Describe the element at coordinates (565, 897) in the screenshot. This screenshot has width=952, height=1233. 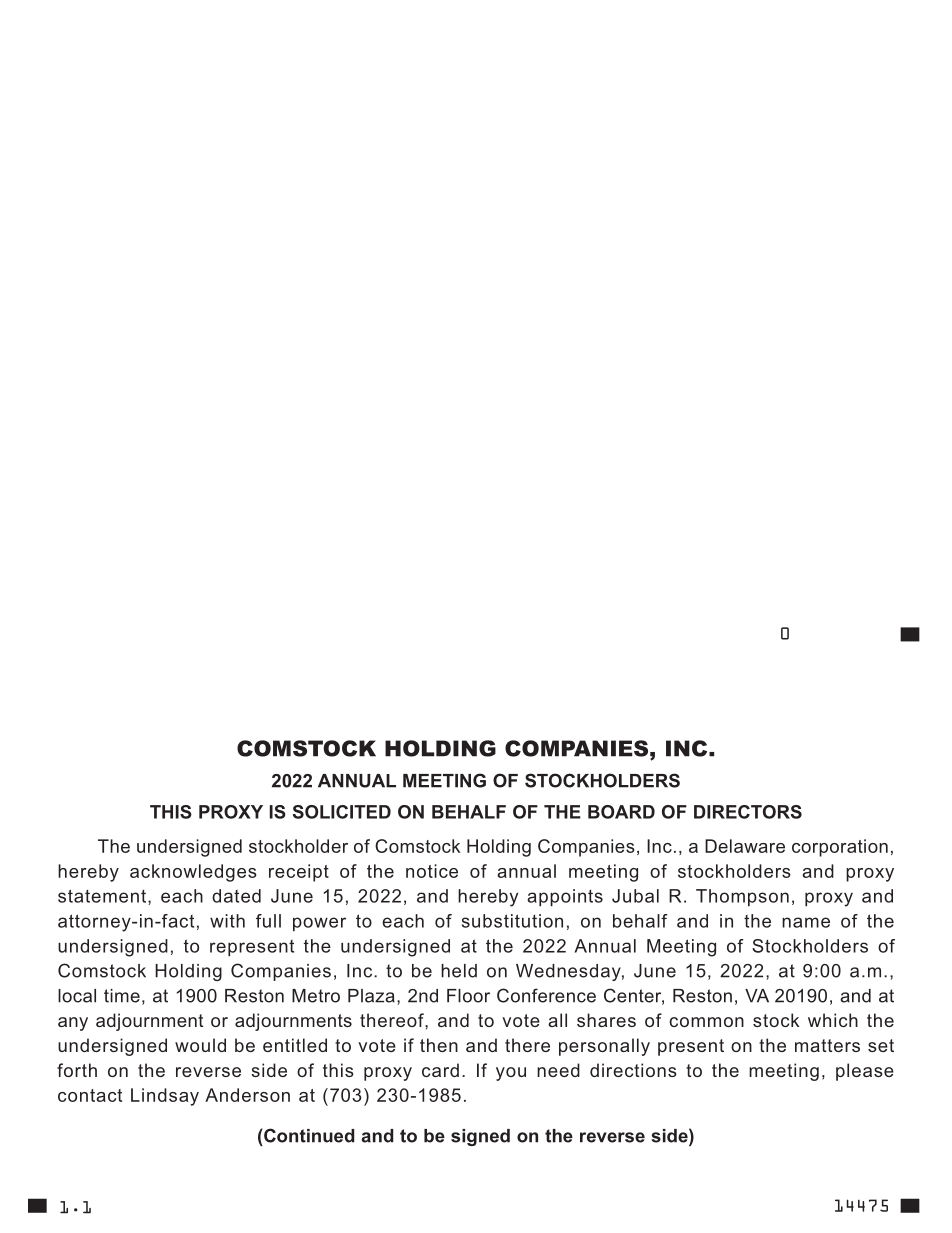
I see `appoints` at that location.
